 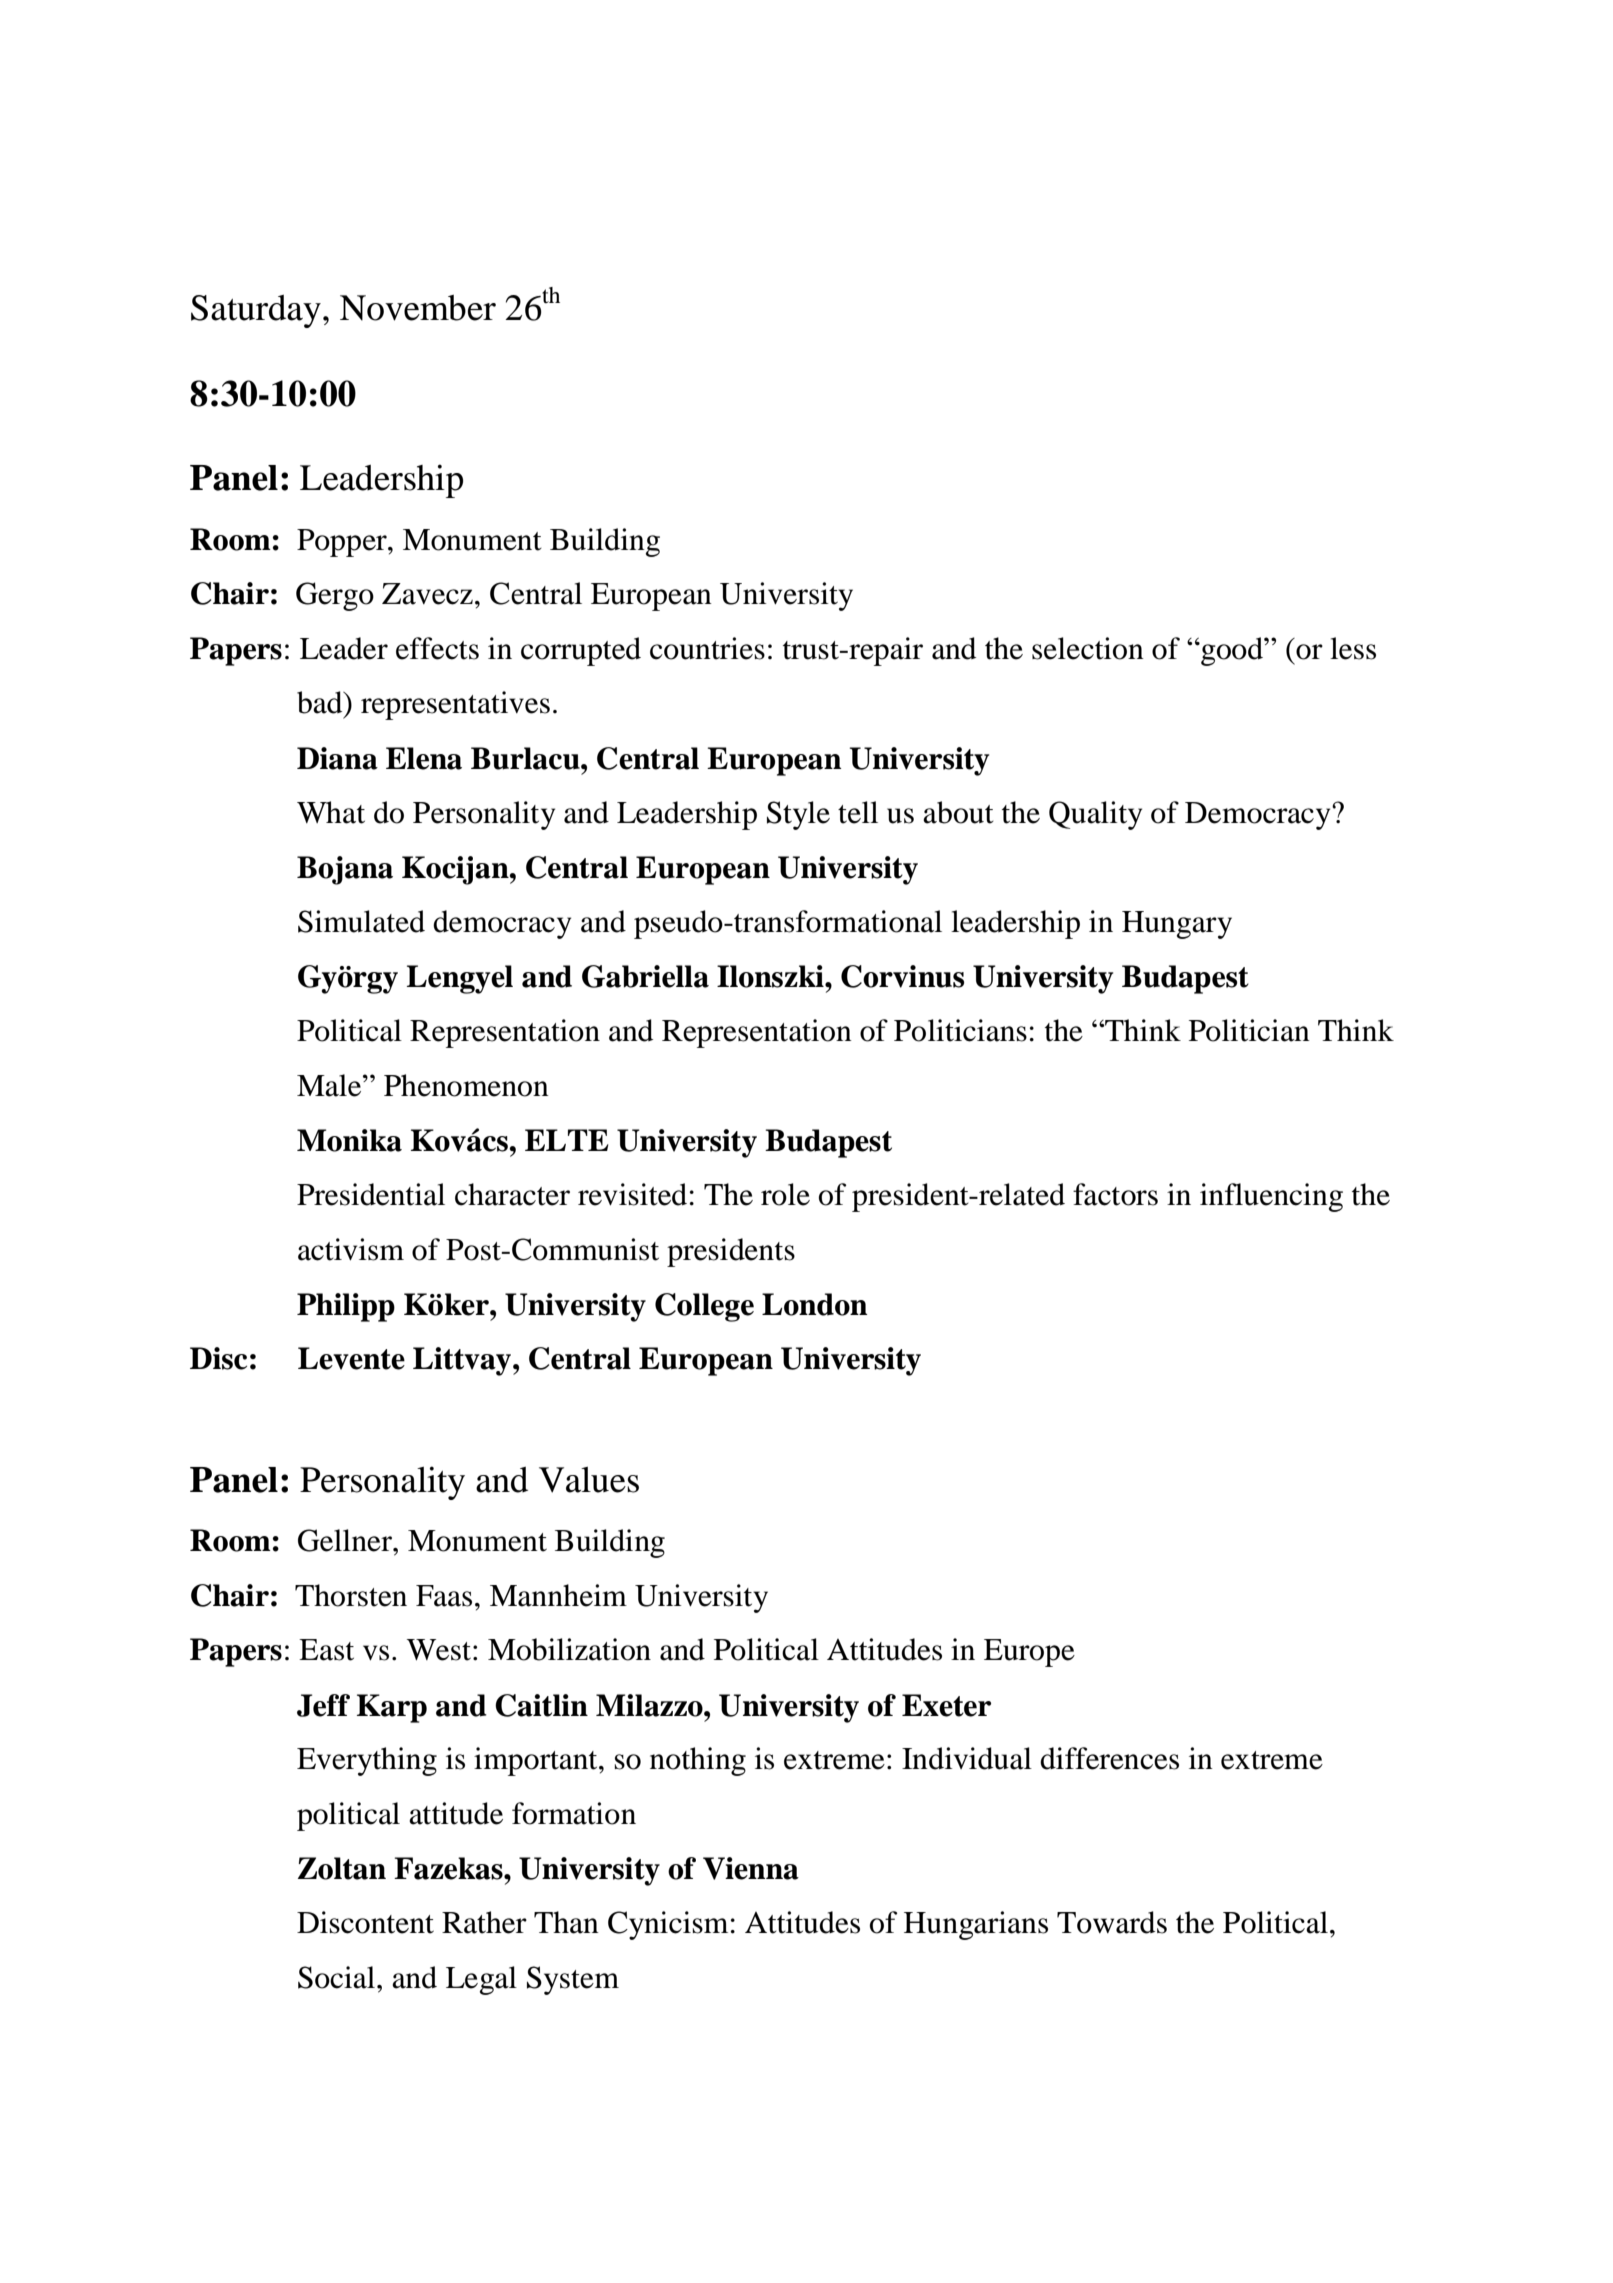 What do you see at coordinates (1353, 648) in the screenshot?
I see `less` at bounding box center [1353, 648].
